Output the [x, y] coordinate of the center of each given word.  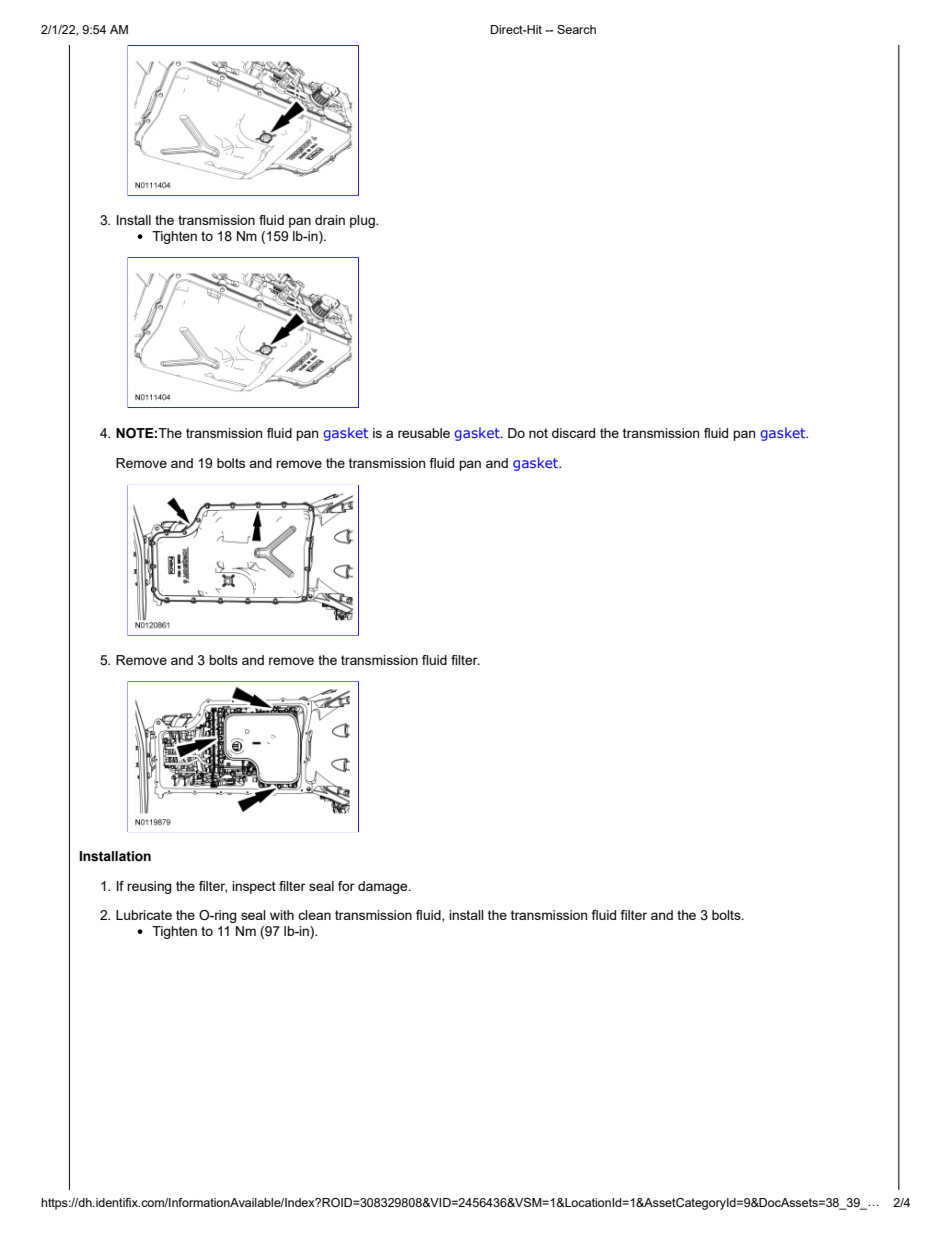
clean [314, 915]
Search [576, 29]
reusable [424, 433]
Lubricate [144, 915]
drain [330, 220]
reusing [149, 887]
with [282, 915]
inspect [254, 887]
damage [384, 887]
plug [363, 221]
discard [573, 433]
